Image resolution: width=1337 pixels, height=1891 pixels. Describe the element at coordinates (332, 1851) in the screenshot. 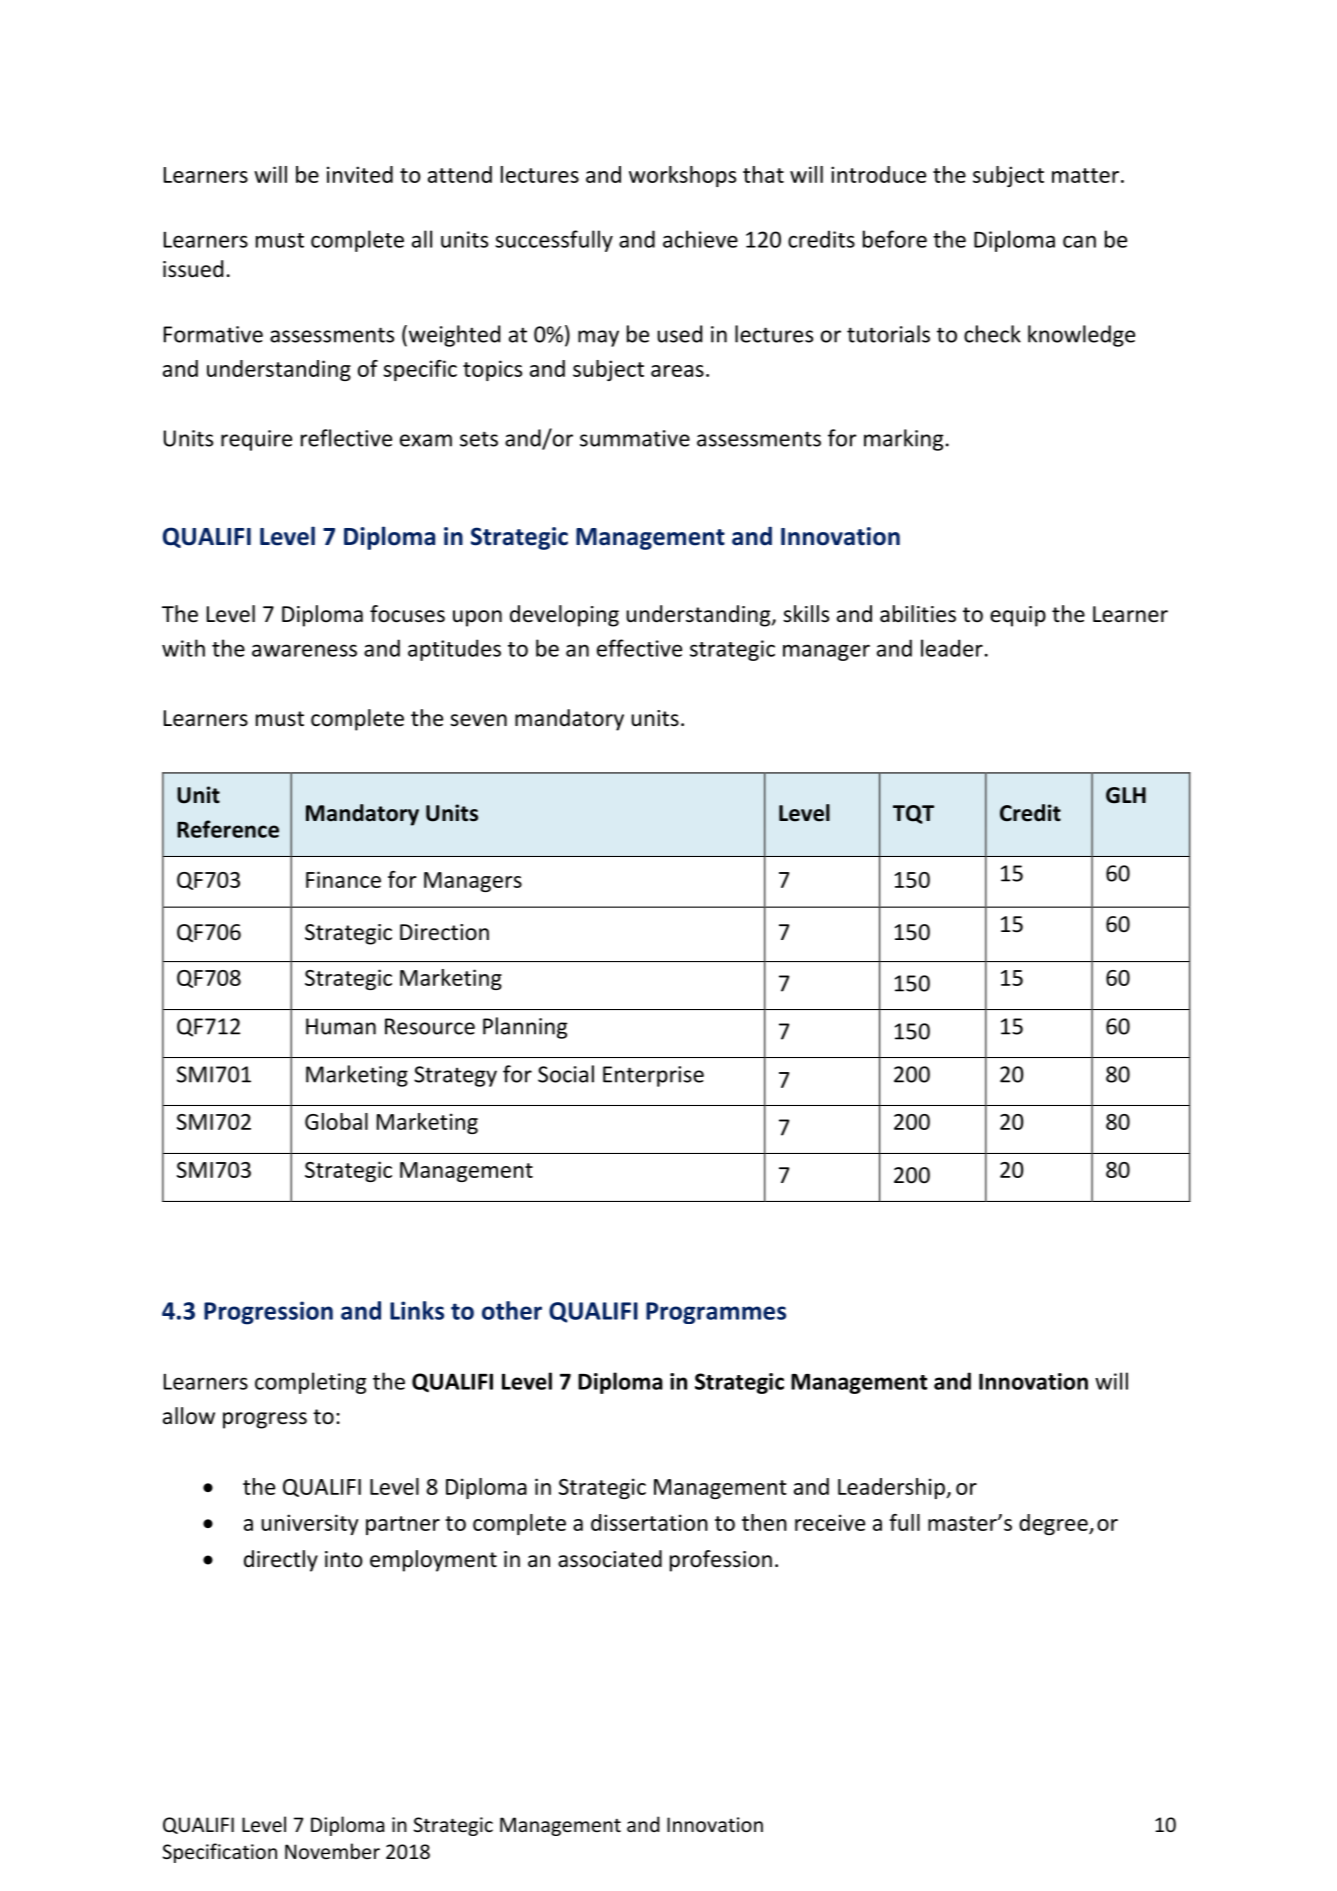

I see `November` at that location.
